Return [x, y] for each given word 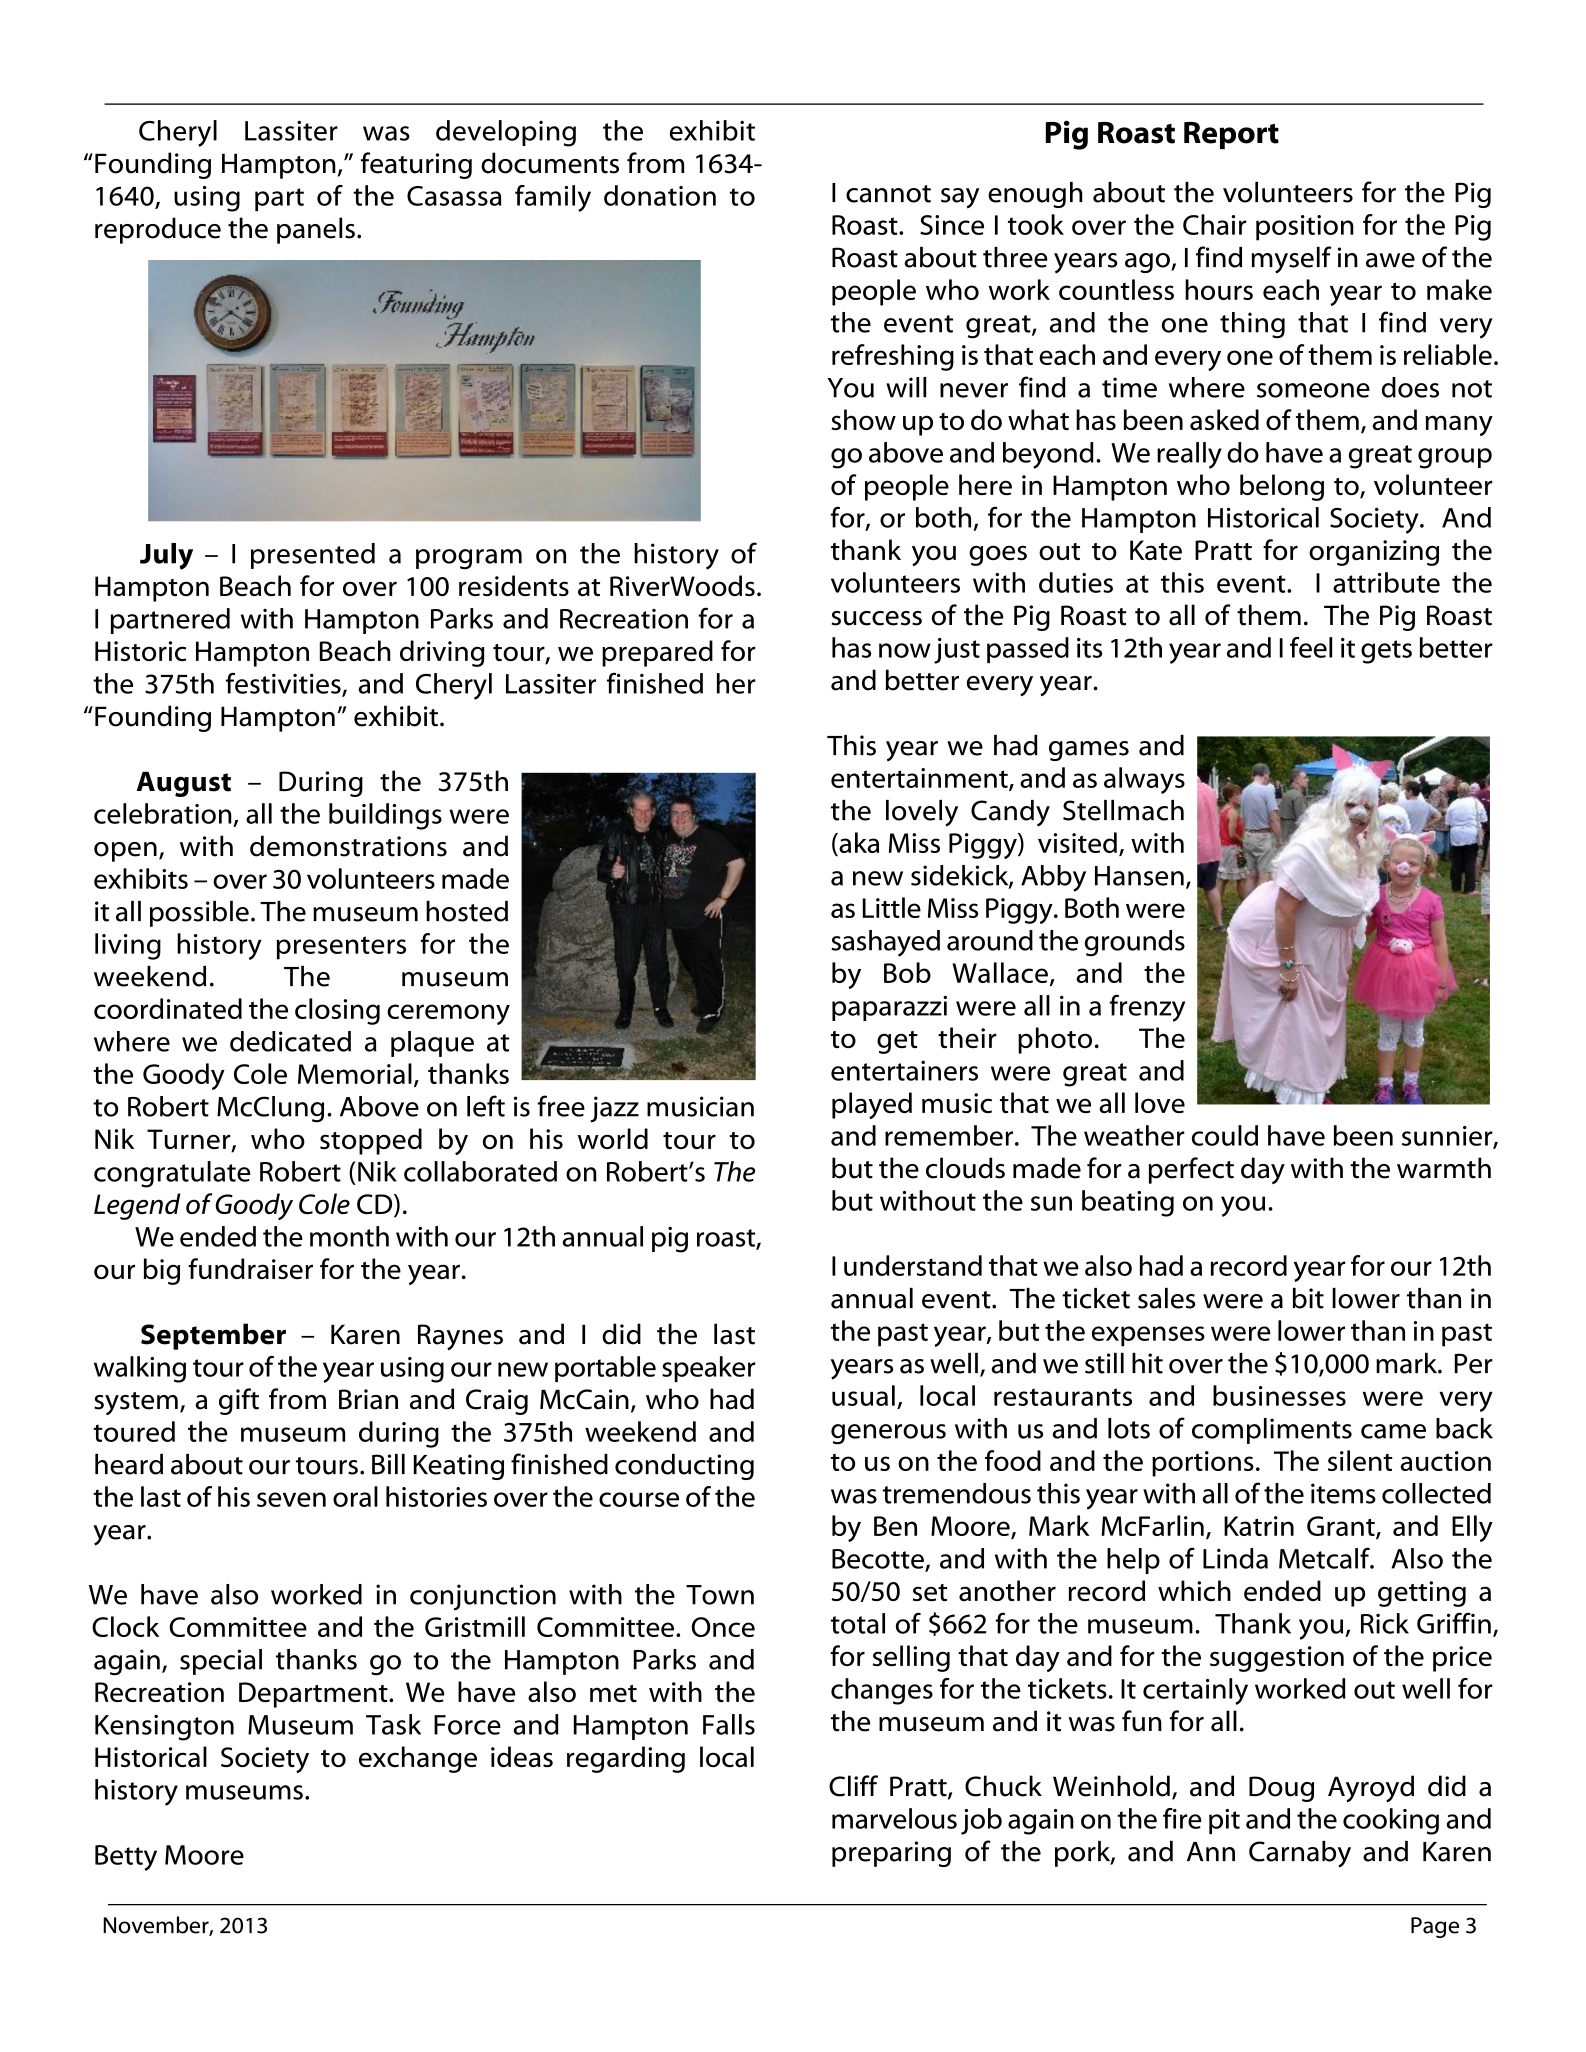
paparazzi [889, 1008]
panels [316, 230]
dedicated [290, 1041]
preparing [891, 1854]
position [1305, 228]
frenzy [1147, 1008]
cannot [888, 194]
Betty [126, 1858]
